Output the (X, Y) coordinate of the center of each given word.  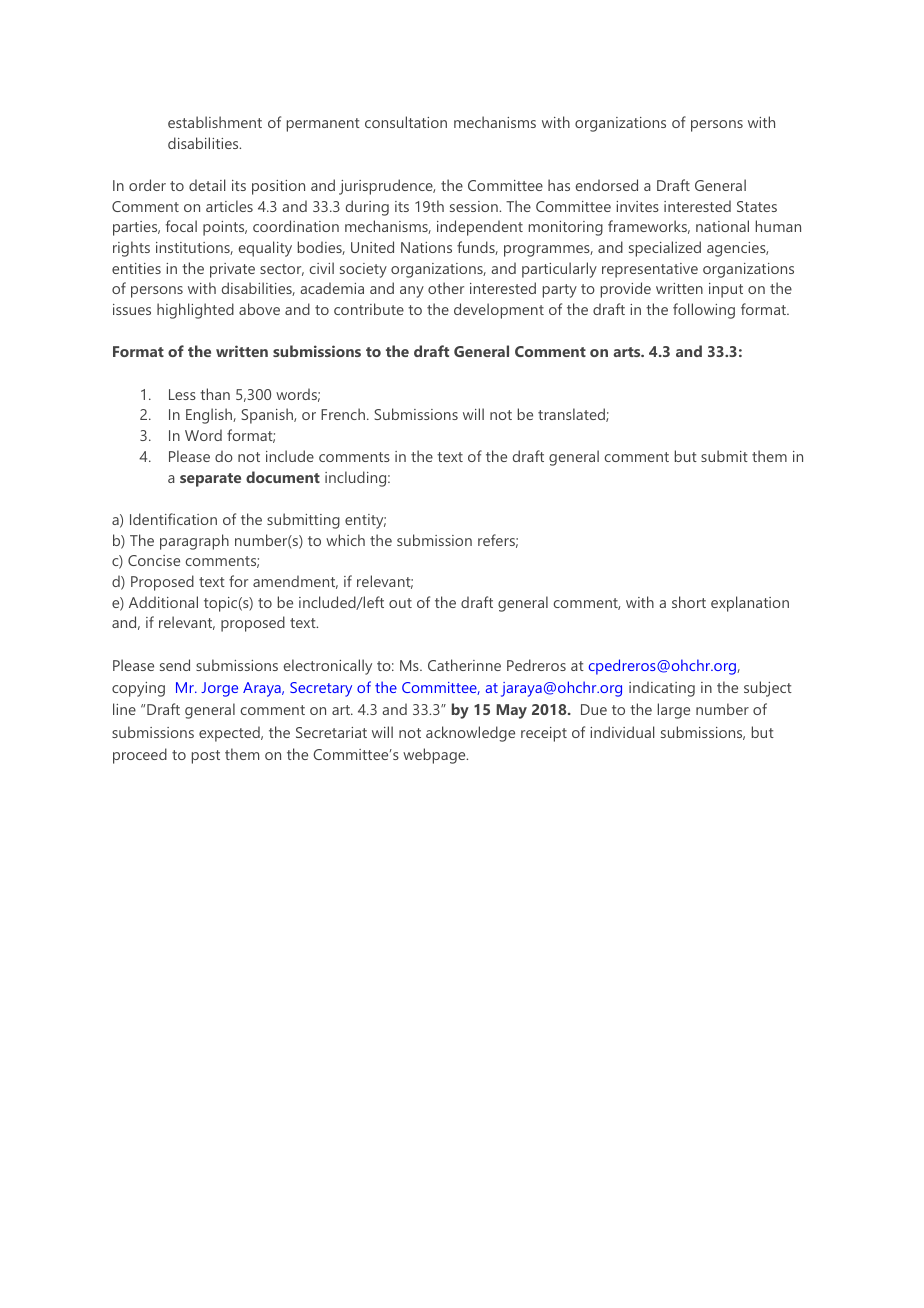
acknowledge (470, 734)
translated (572, 415)
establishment (215, 122)
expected (230, 734)
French (344, 414)
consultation (406, 122)
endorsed (607, 185)
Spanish (268, 416)
